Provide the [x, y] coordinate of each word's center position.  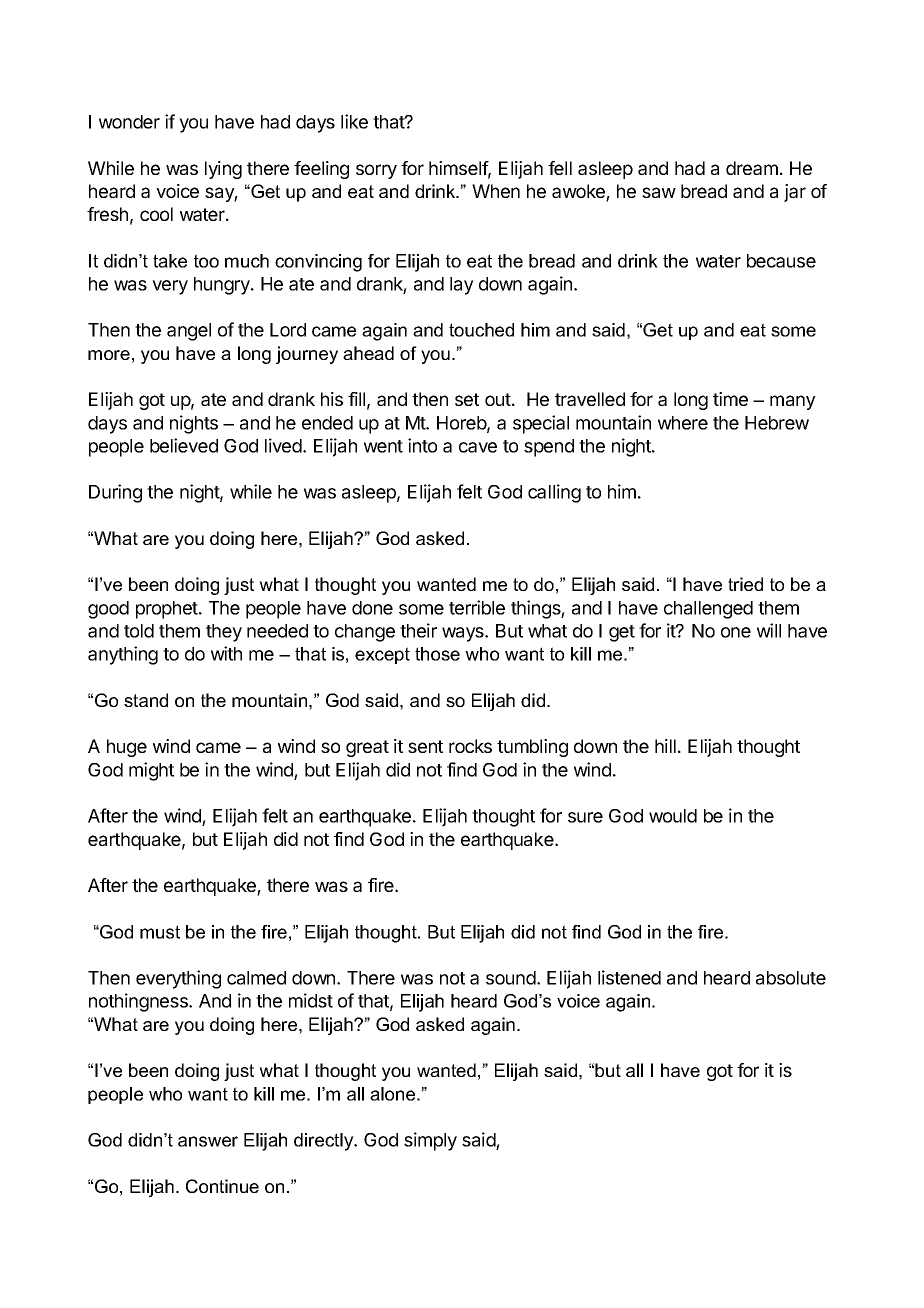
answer [208, 1141]
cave [478, 447]
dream [752, 168]
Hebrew [777, 423]
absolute [791, 978]
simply [430, 1141]
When [496, 191]
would [673, 816]
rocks [470, 746]
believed [184, 445]
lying [223, 170]
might [151, 771]
